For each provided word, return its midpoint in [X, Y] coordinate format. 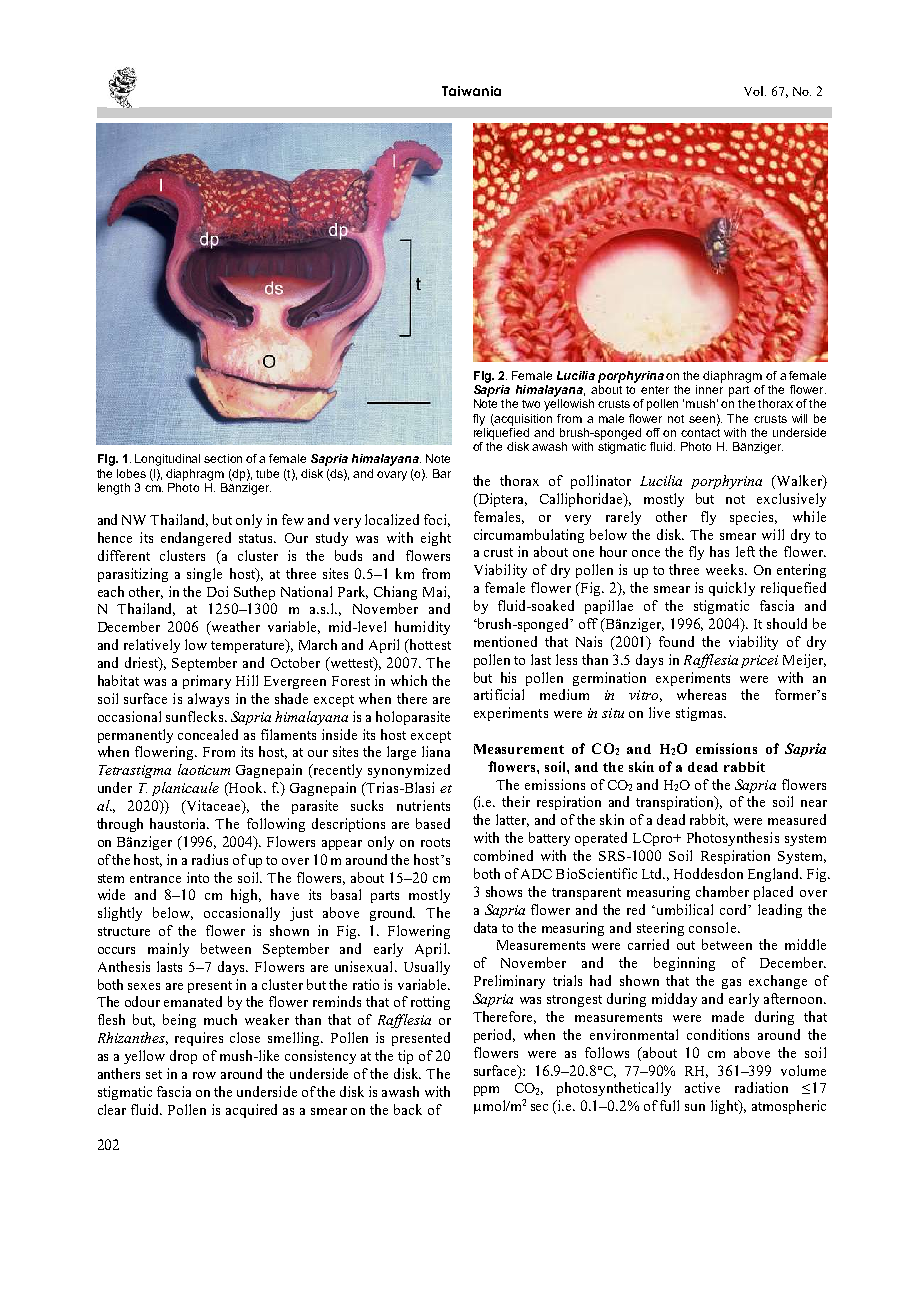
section [223, 458]
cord [735, 909]
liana [436, 751]
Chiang [395, 593]
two [531, 404]
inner [709, 388]
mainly [168, 950]
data [485, 927]
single [204, 575]
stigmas [700, 714]
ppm [486, 1091]
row [204, 1075]
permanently [135, 736]
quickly [732, 589]
